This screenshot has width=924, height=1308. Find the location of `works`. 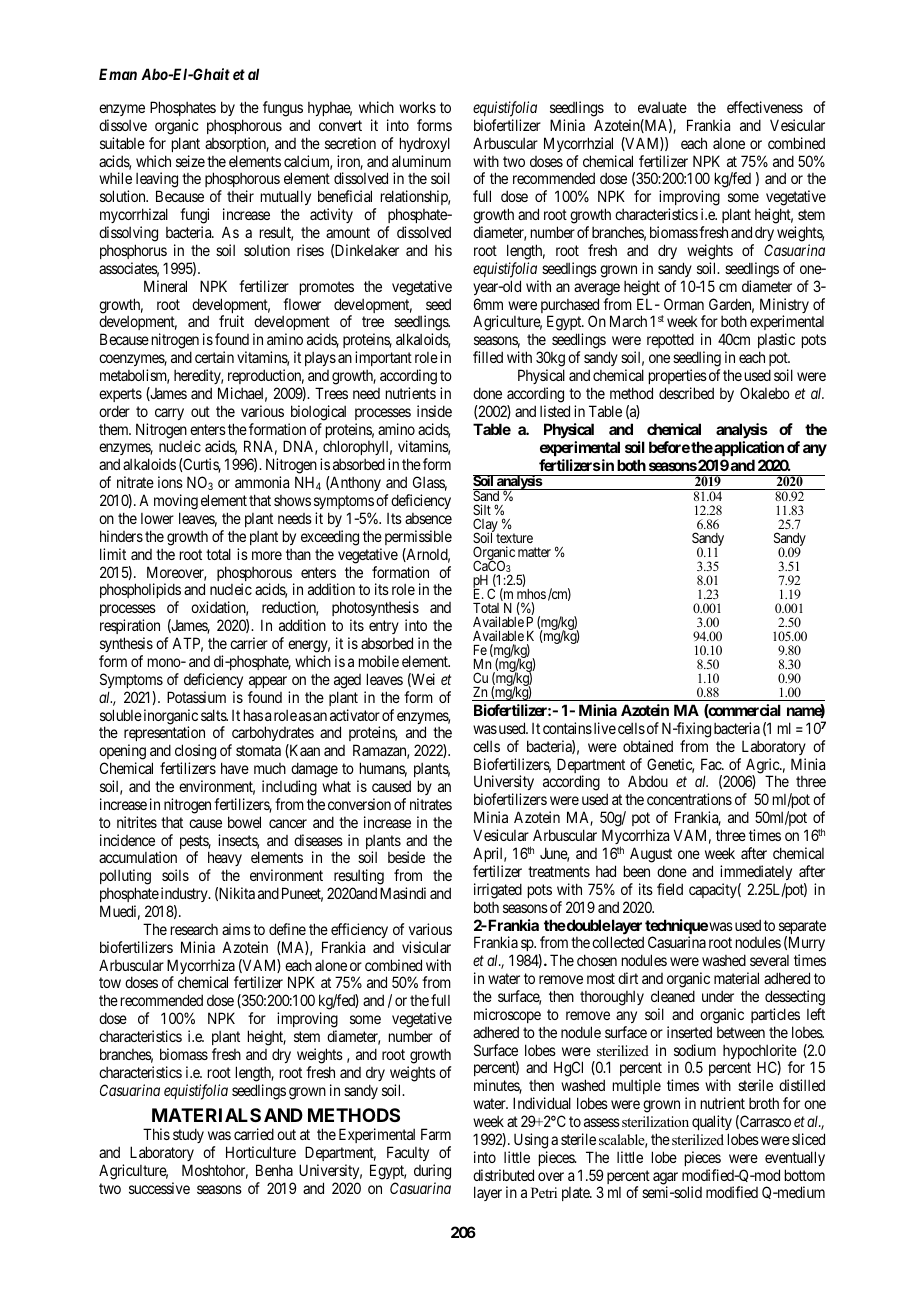

works is located at coordinates (417, 107).
